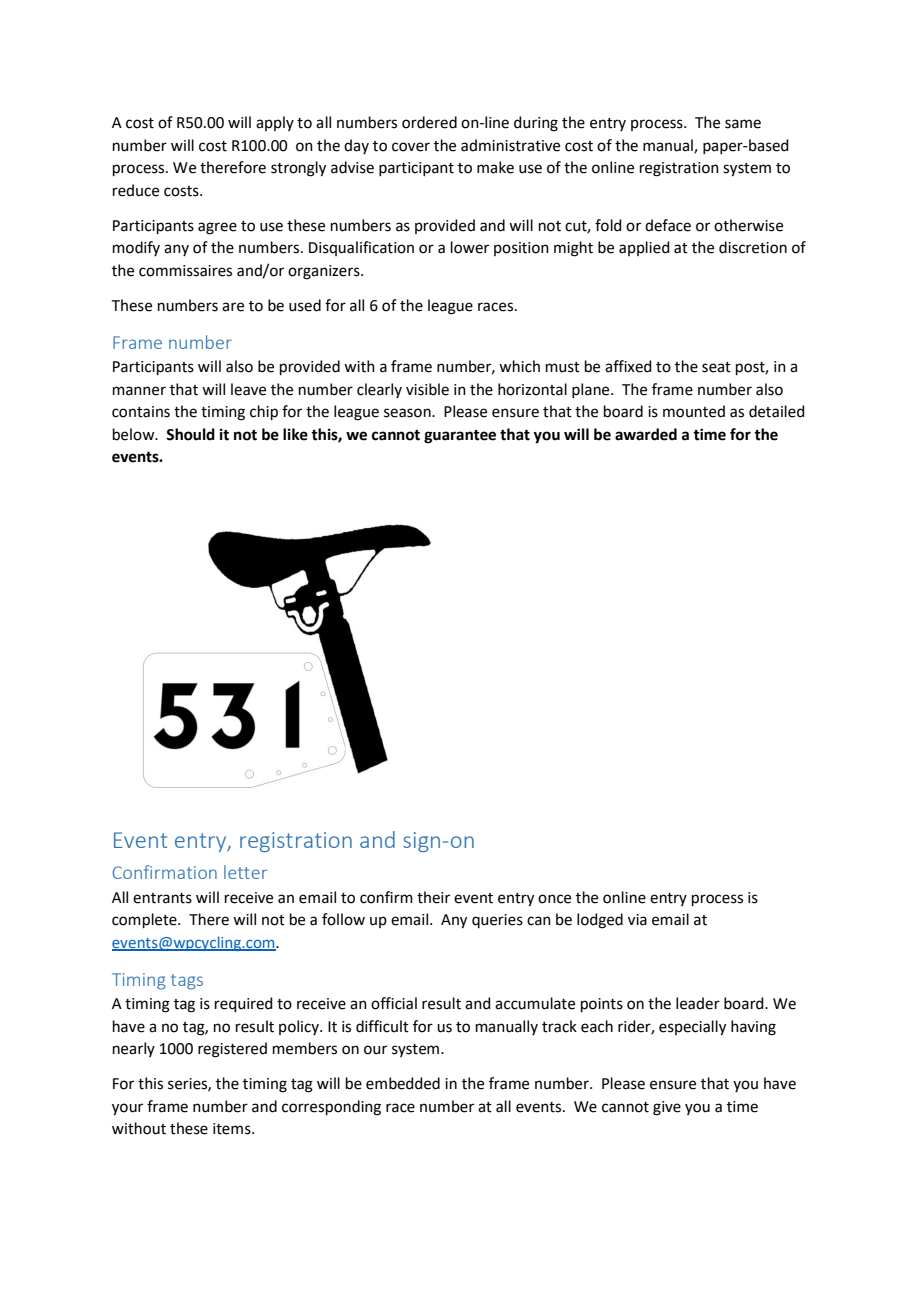  Describe the element at coordinates (460, 437) in the screenshot. I see `guarantee` at that location.
